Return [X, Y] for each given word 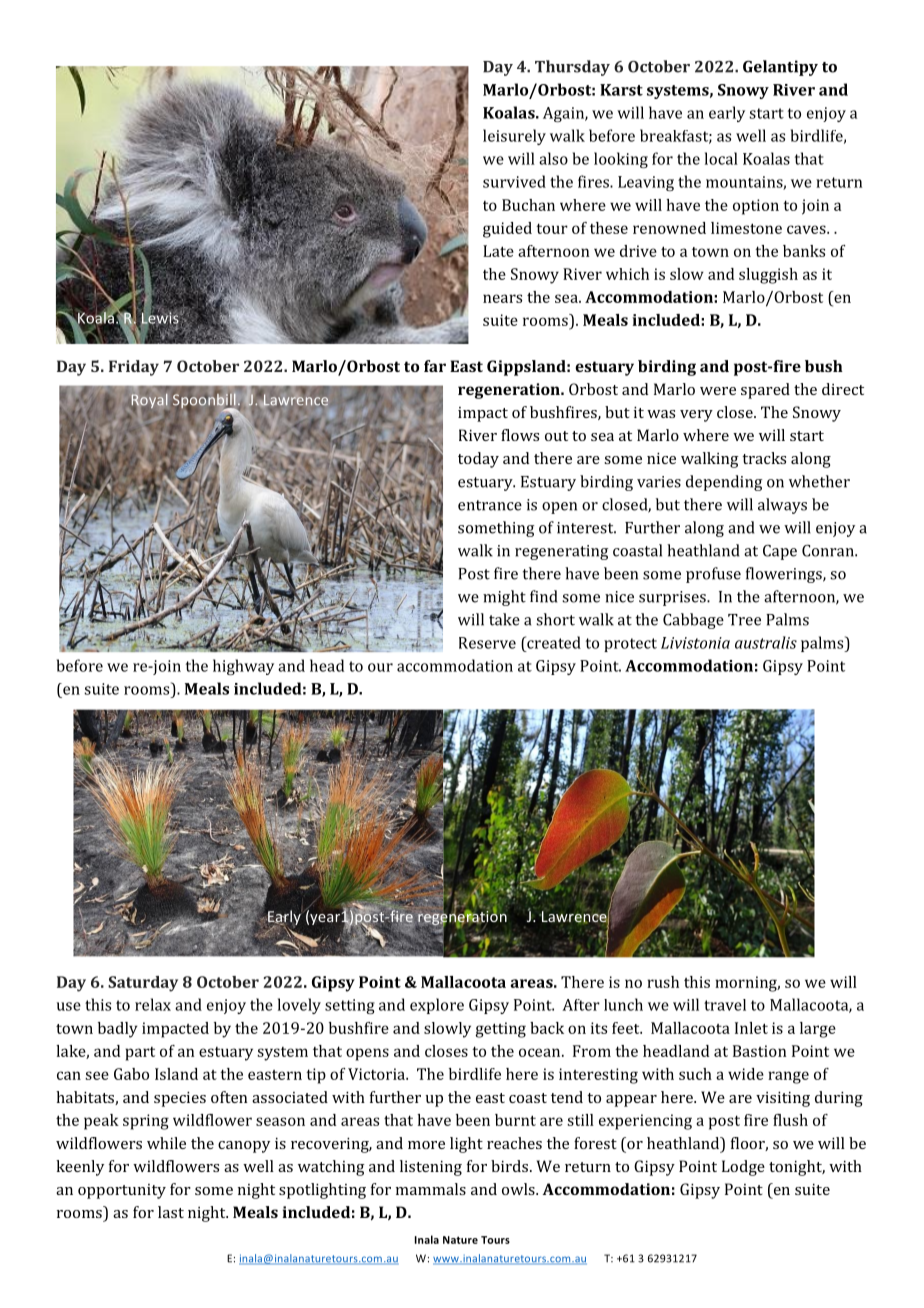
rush [663, 982]
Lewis [160, 318]
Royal [149, 401]
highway [243, 667]
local [721, 158]
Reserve [487, 643]
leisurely [514, 137]
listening [431, 1168]
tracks [764, 458]
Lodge [743, 1168]
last [171, 1212]
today [478, 460]
